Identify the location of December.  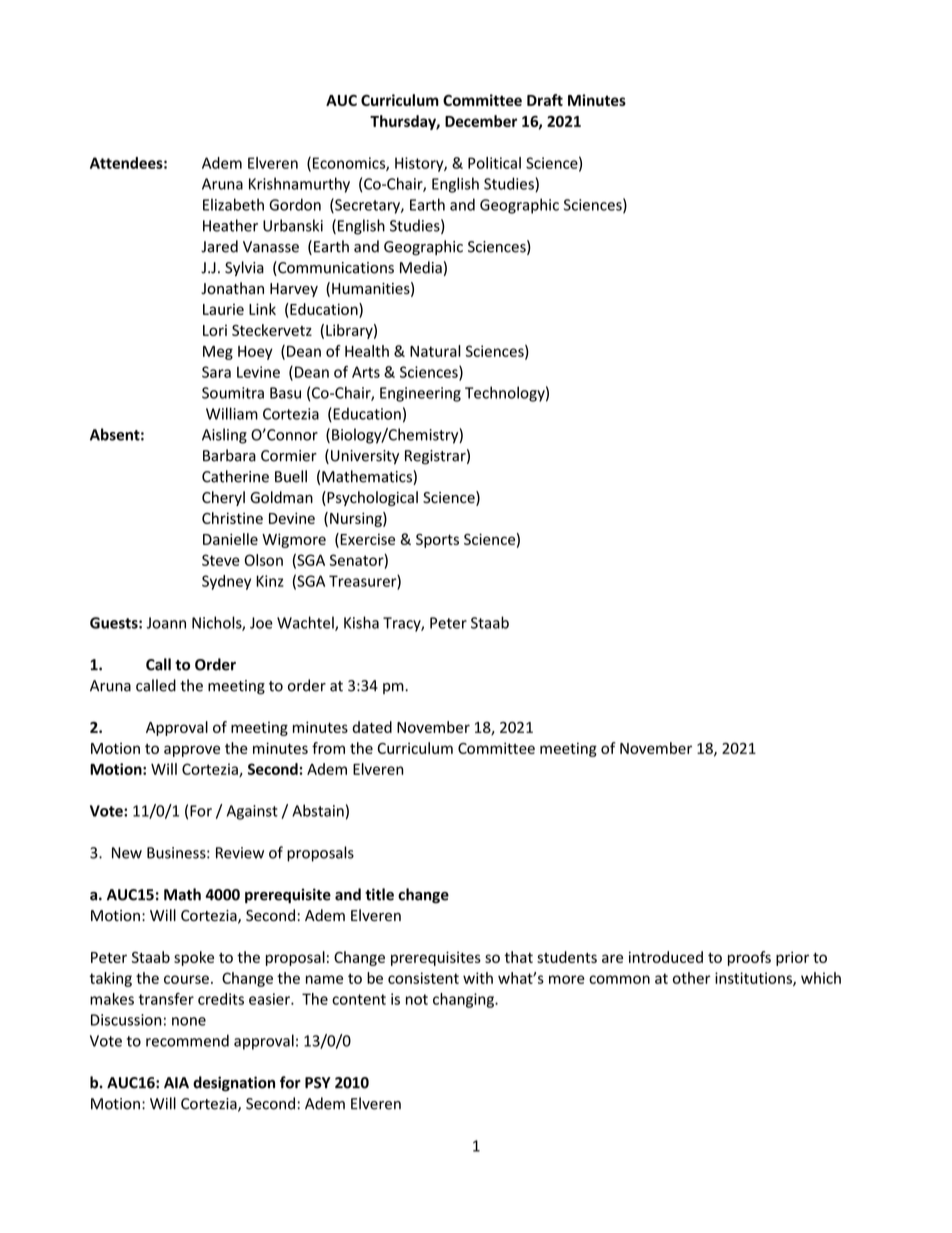
(481, 121).
